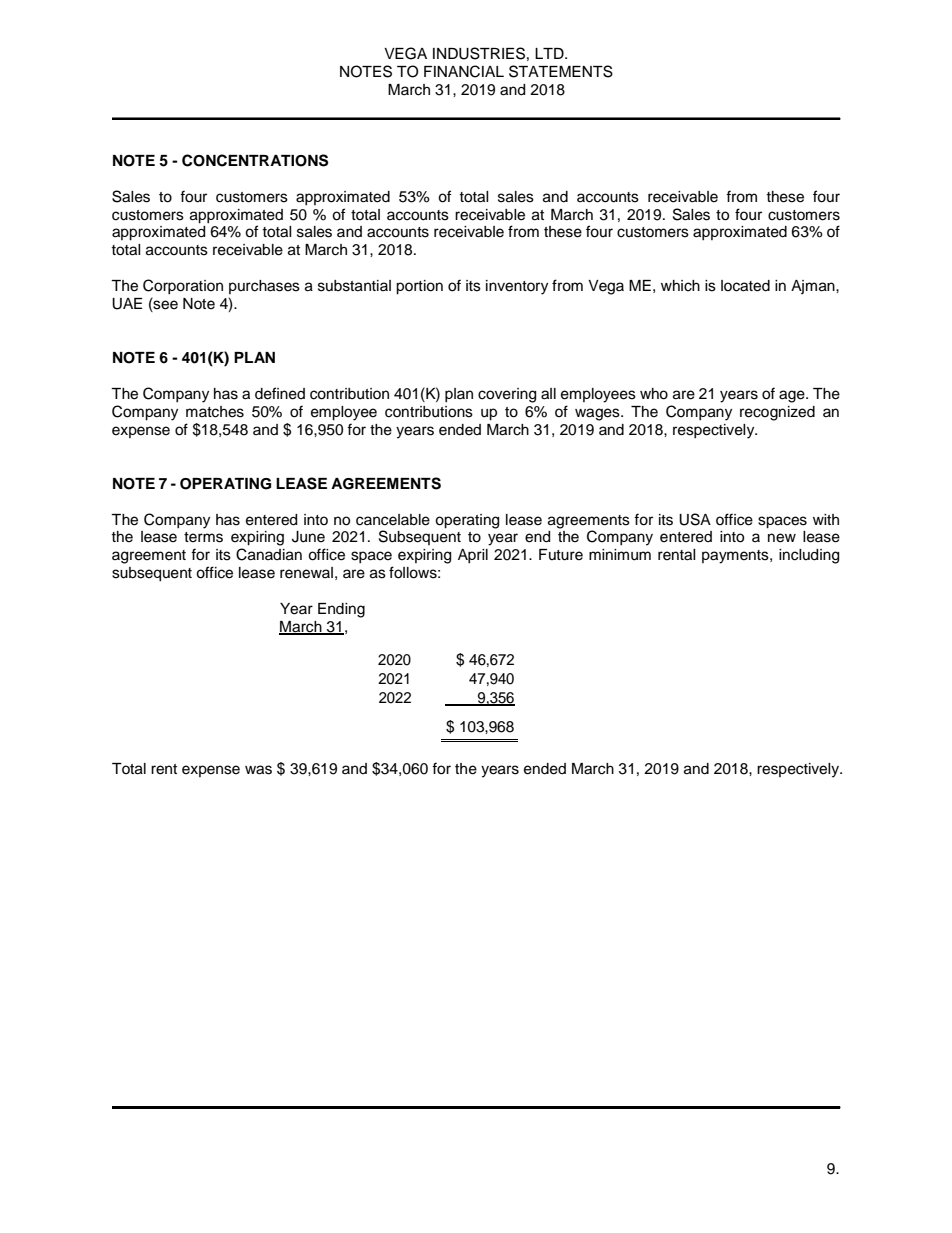 The image size is (952, 1233). Describe the element at coordinates (341, 610) in the screenshot. I see `Ending` at that location.
